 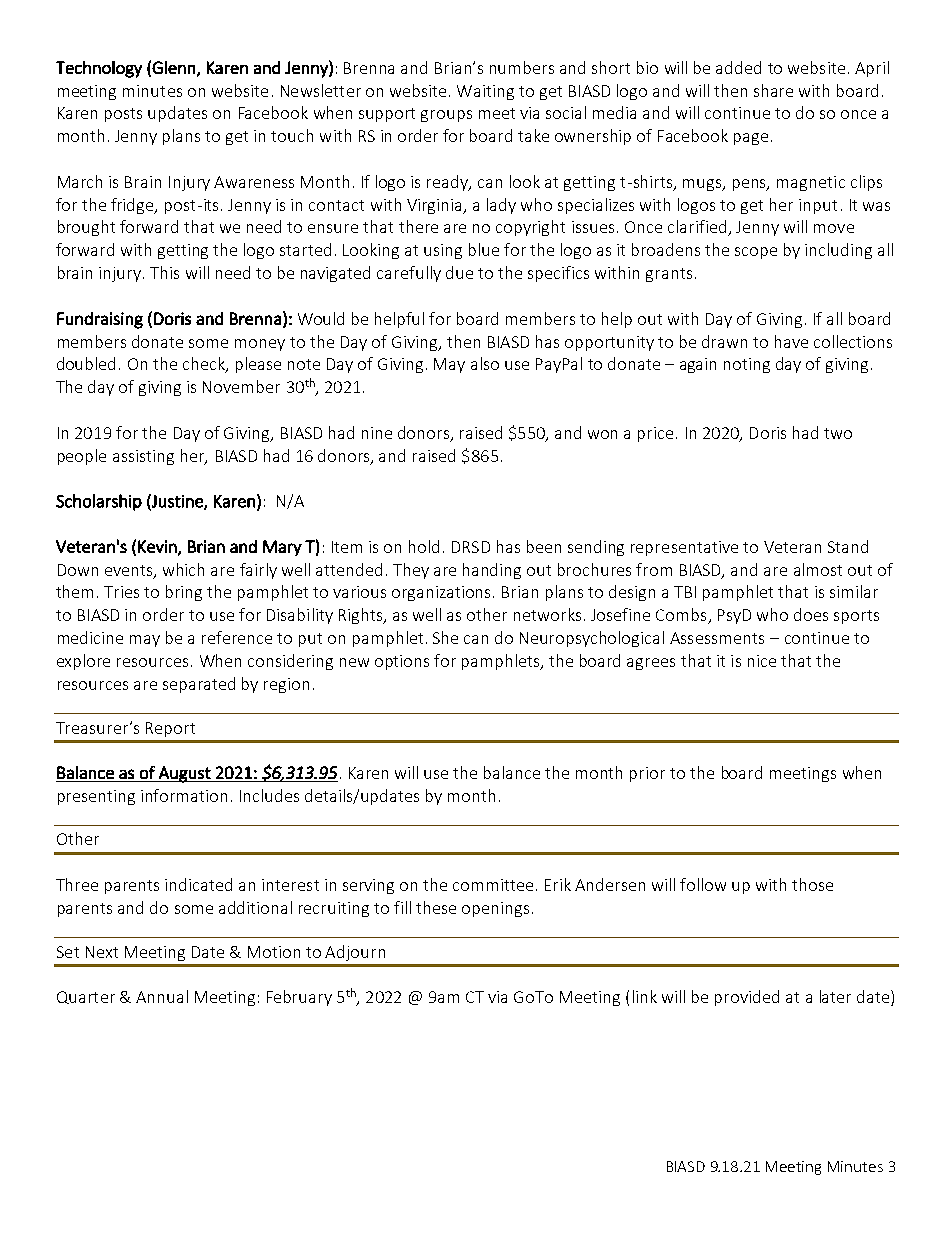 I want to click on Waiting, so click(x=485, y=92).
